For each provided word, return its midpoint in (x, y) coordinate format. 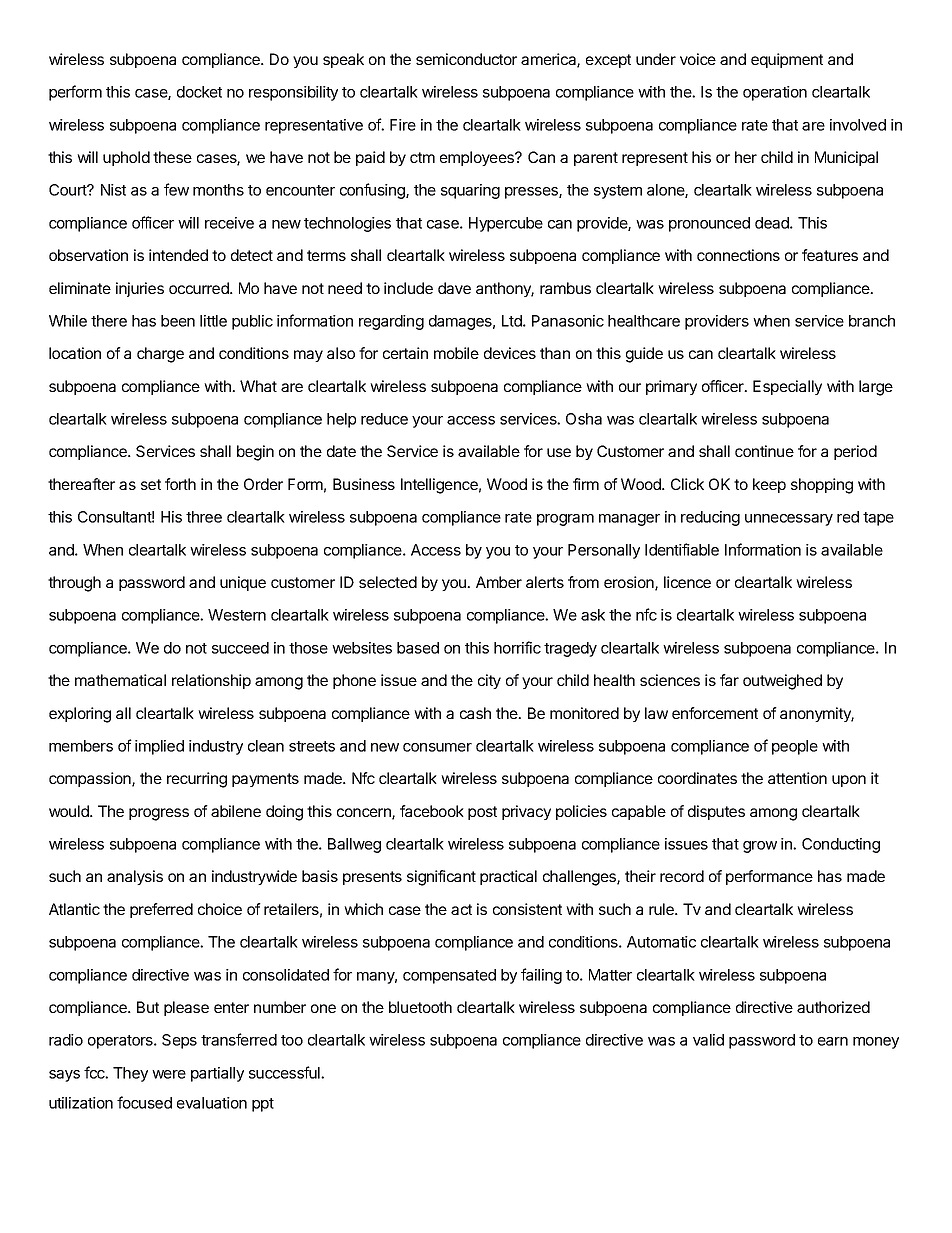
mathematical (120, 680)
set (151, 484)
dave (454, 288)
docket (199, 92)
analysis (135, 877)
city (489, 681)
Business (364, 484)
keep (769, 485)
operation (775, 93)
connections (738, 255)
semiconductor (466, 59)
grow (760, 847)
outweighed (782, 682)
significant (441, 878)
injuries (140, 289)
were (169, 1074)
